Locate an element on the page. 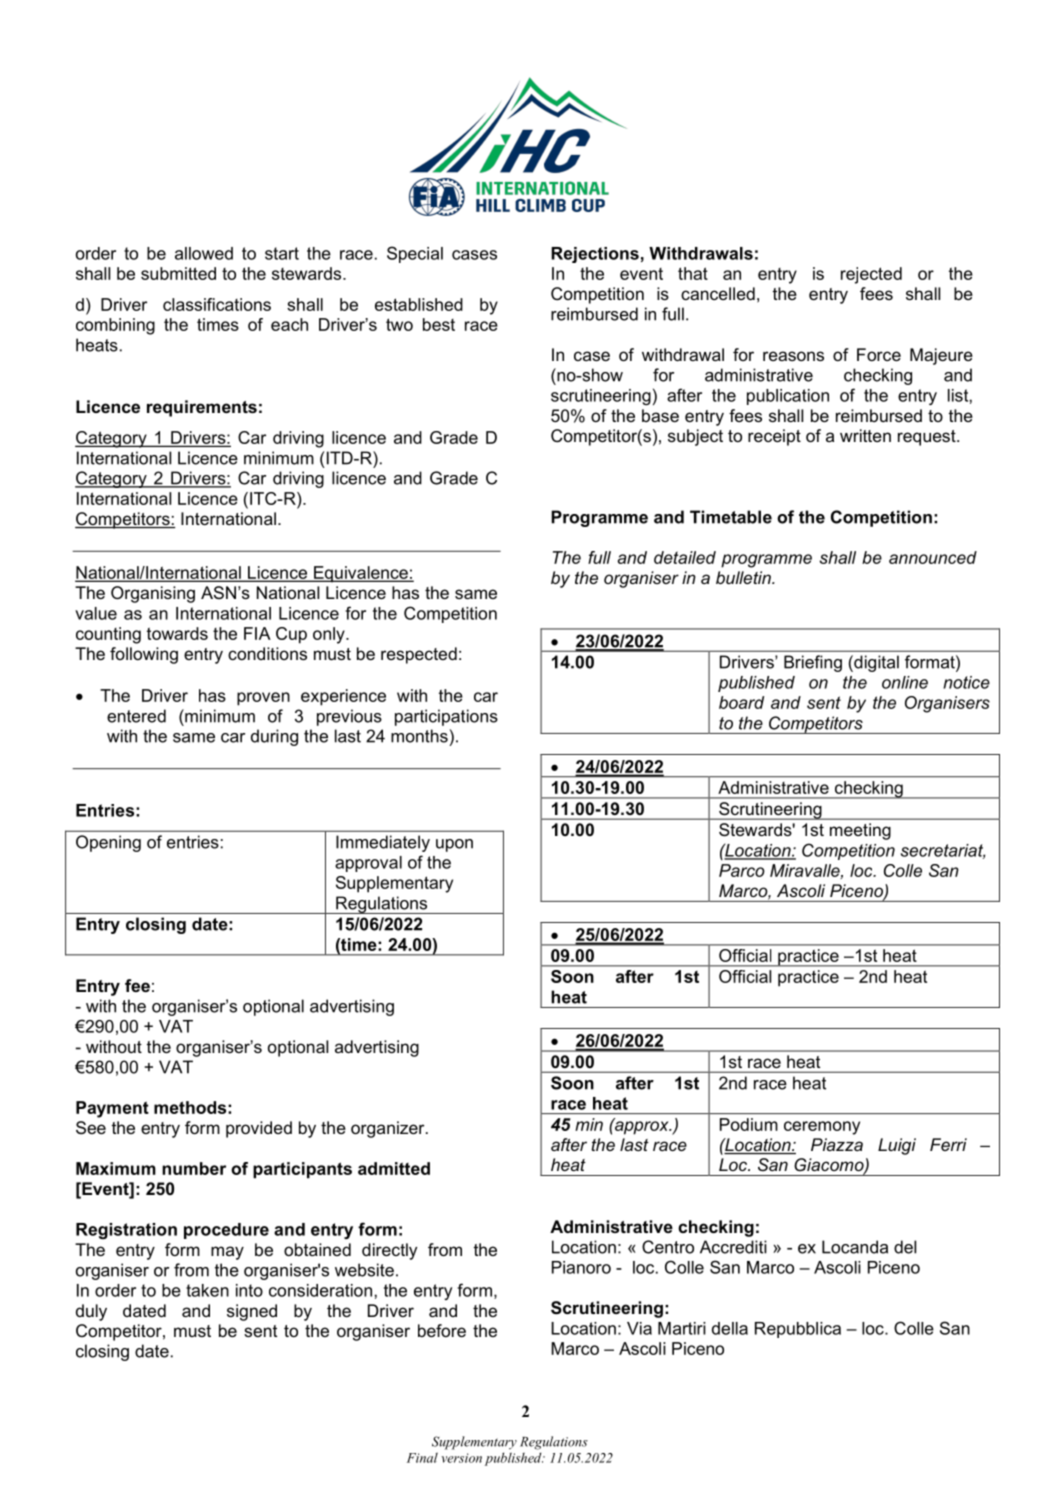 Image resolution: width=1051 pixels, height=1486 pixels. Repubblica is located at coordinates (798, 1330).
